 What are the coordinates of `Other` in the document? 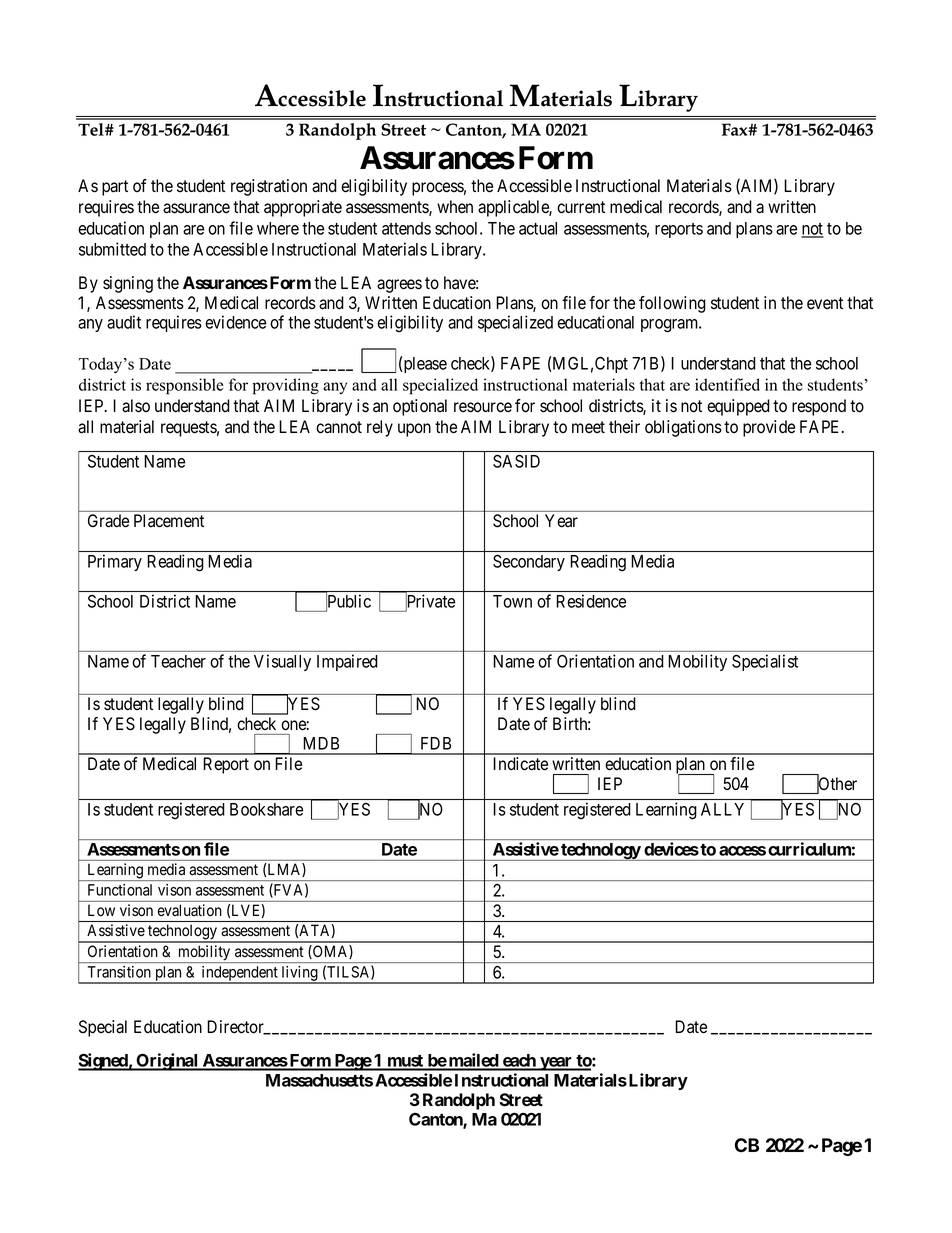 It's located at (837, 784).
